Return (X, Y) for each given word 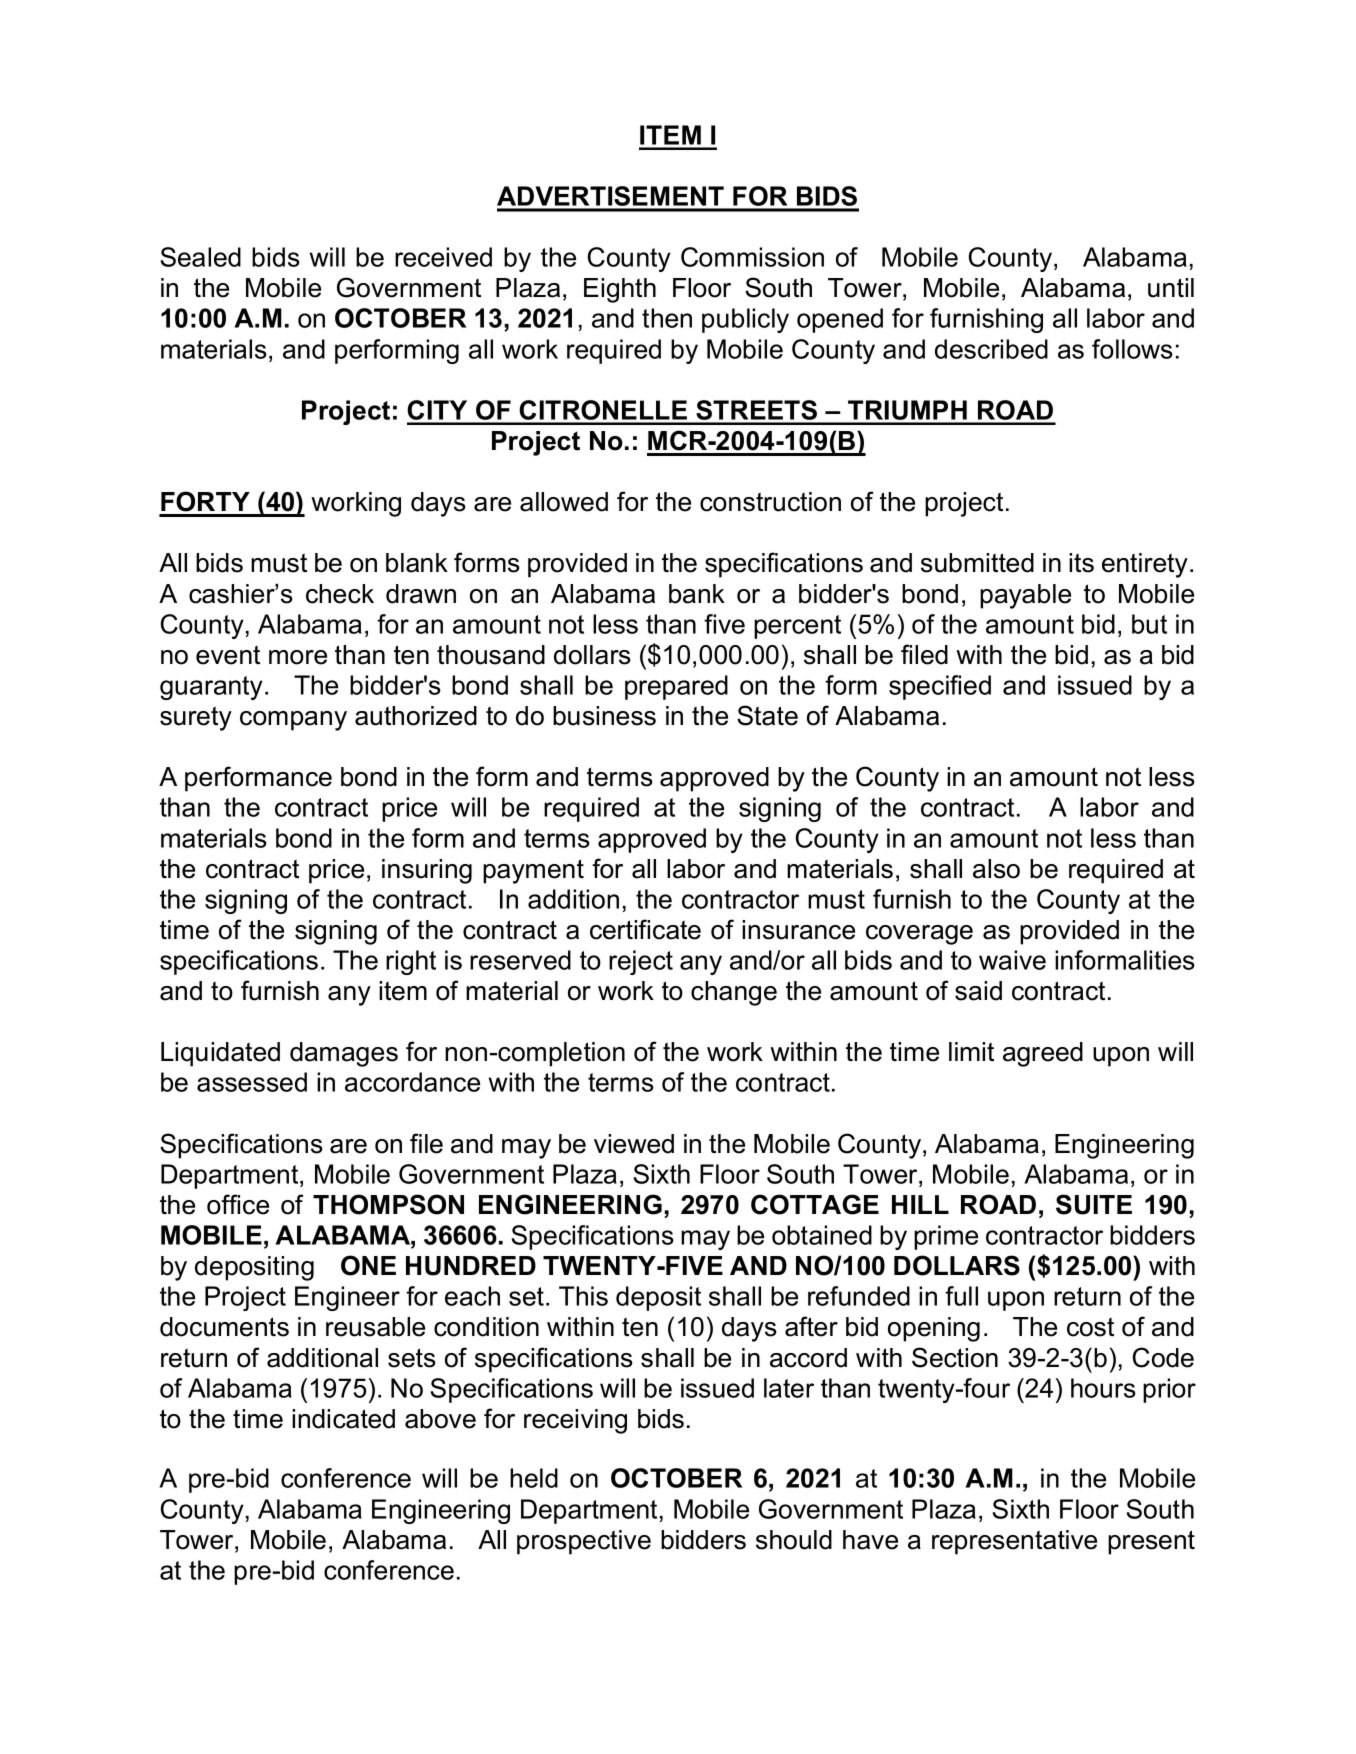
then (667, 318)
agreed (1043, 1054)
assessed (252, 1082)
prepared (676, 687)
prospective (584, 1542)
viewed (634, 1144)
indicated (343, 1419)
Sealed (201, 257)
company (293, 721)
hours (1103, 1388)
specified (940, 687)
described (991, 349)
